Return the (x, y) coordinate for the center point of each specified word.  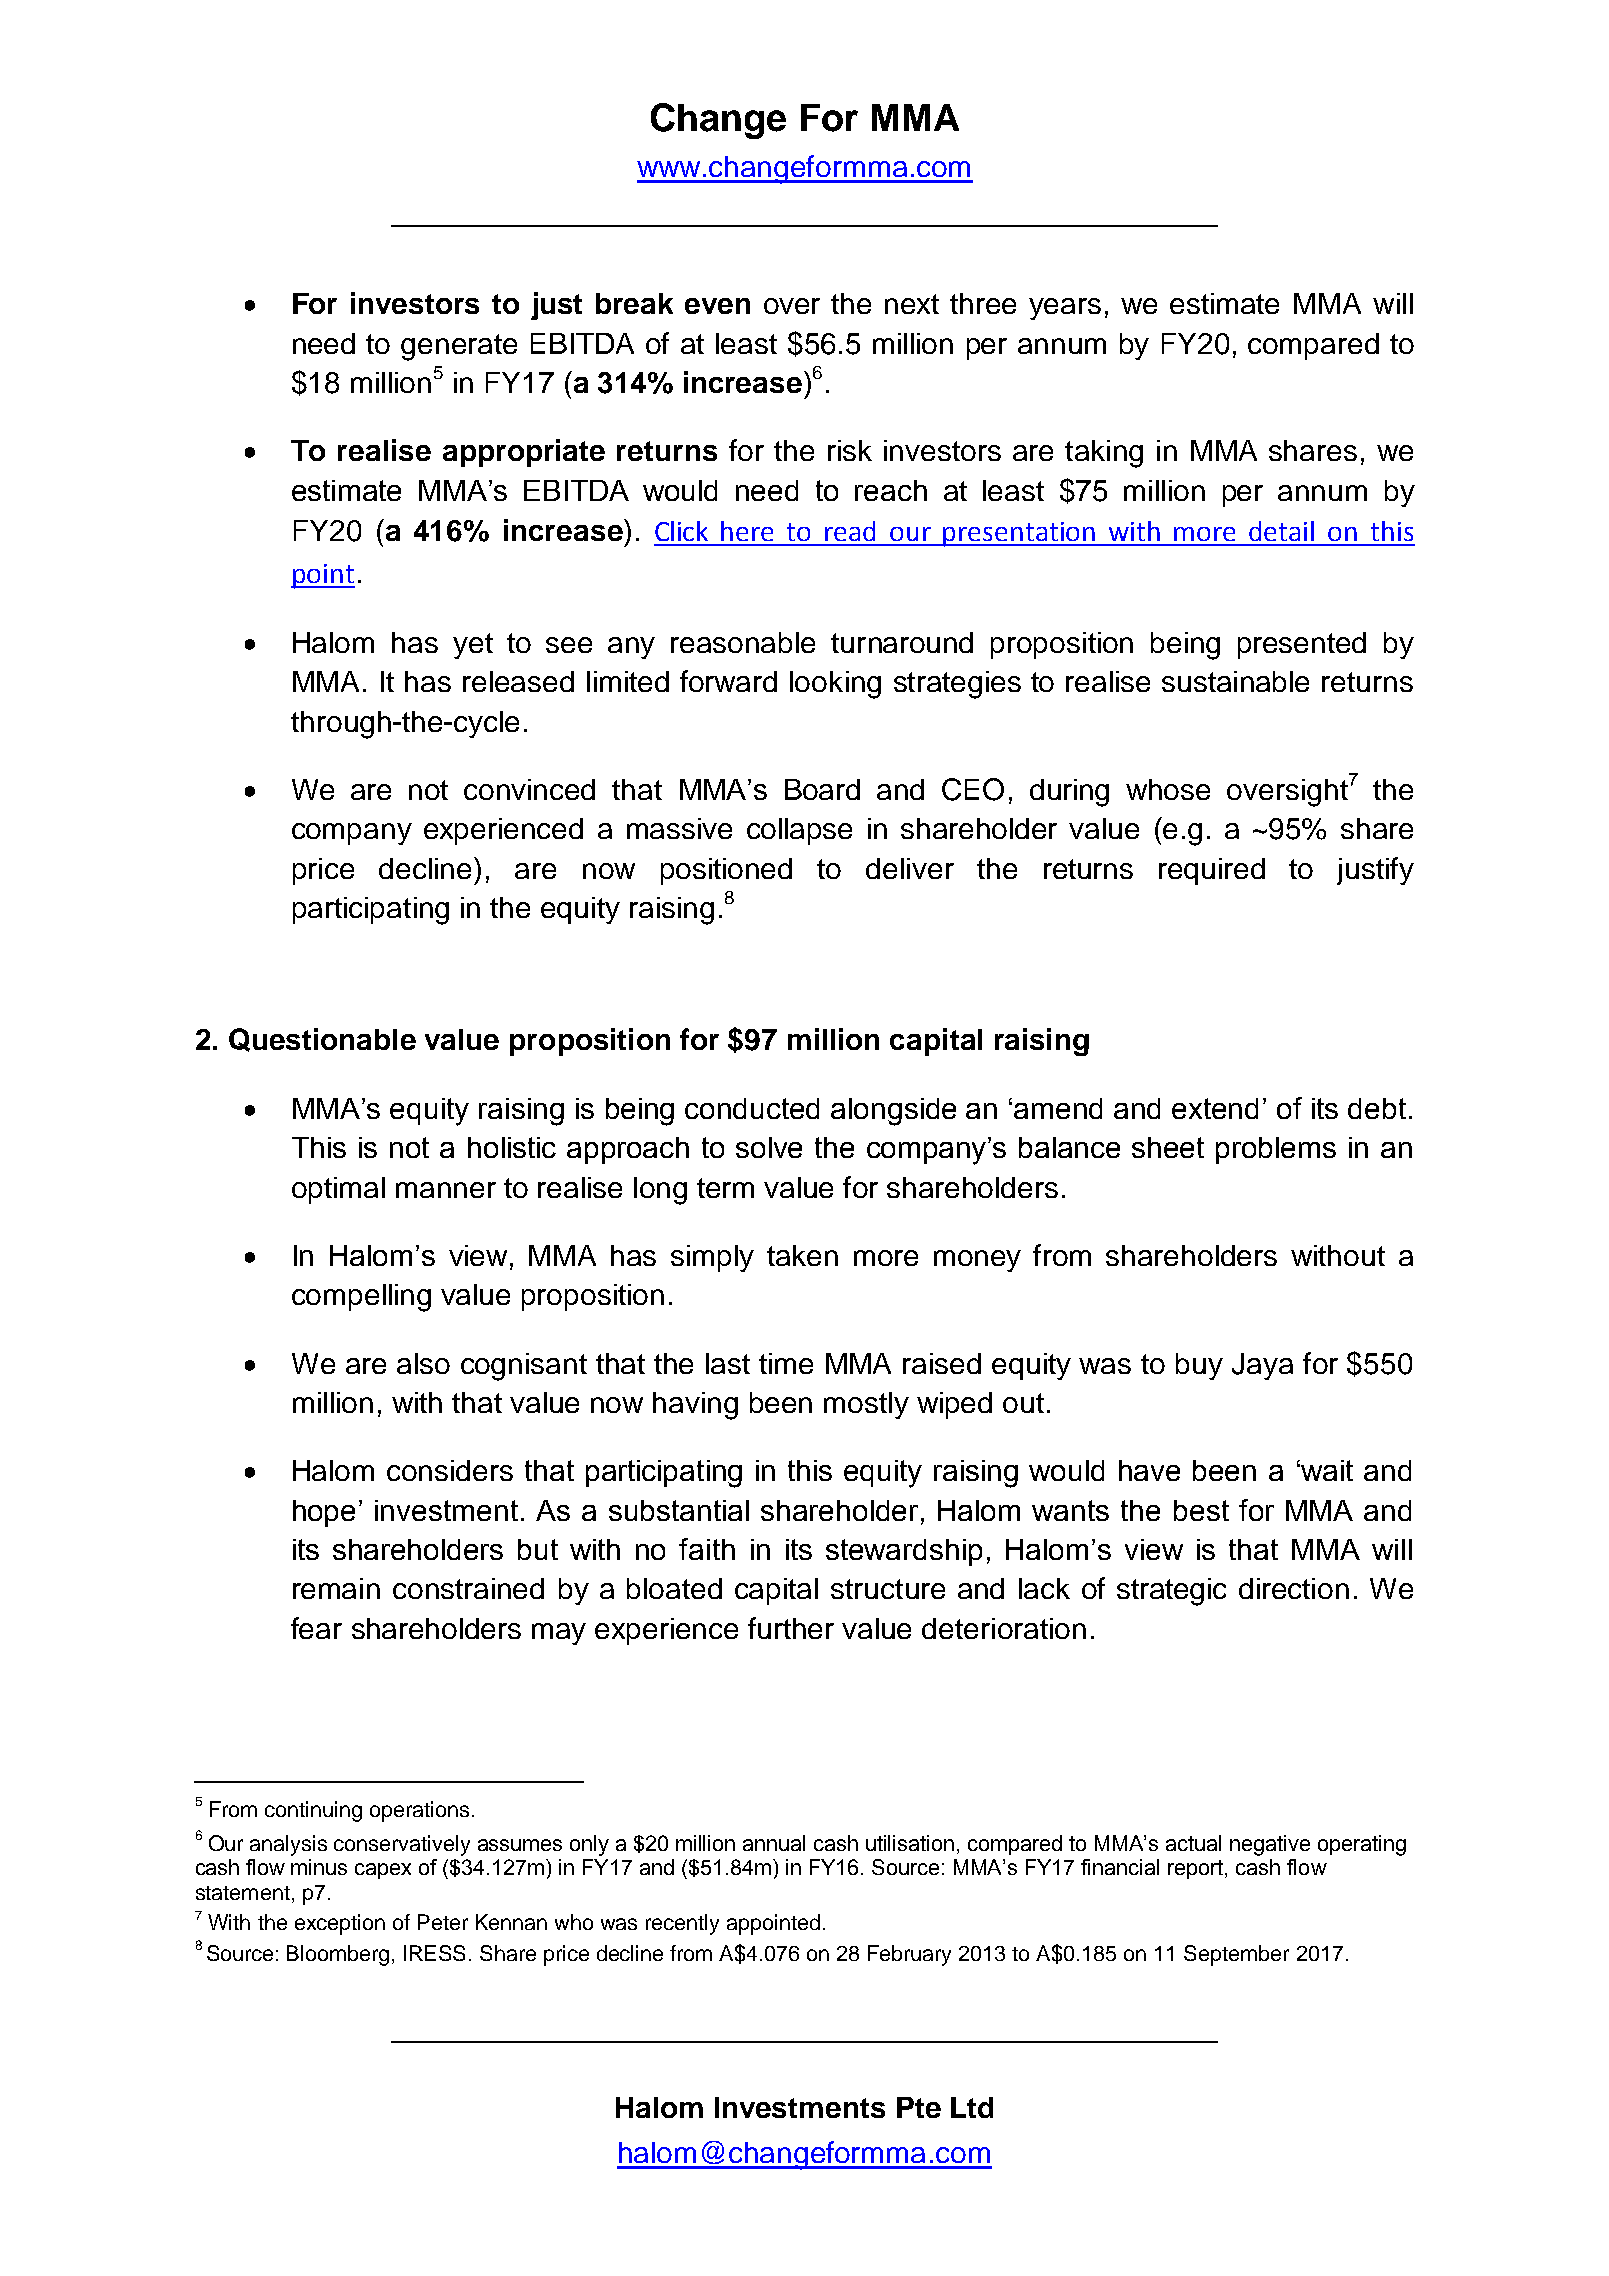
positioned (726, 871)
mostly (866, 1405)
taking (1104, 454)
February (909, 1955)
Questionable (322, 1040)
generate (459, 347)
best (1201, 1510)
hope (324, 1513)
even (717, 306)
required (1212, 871)
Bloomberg (338, 1955)
